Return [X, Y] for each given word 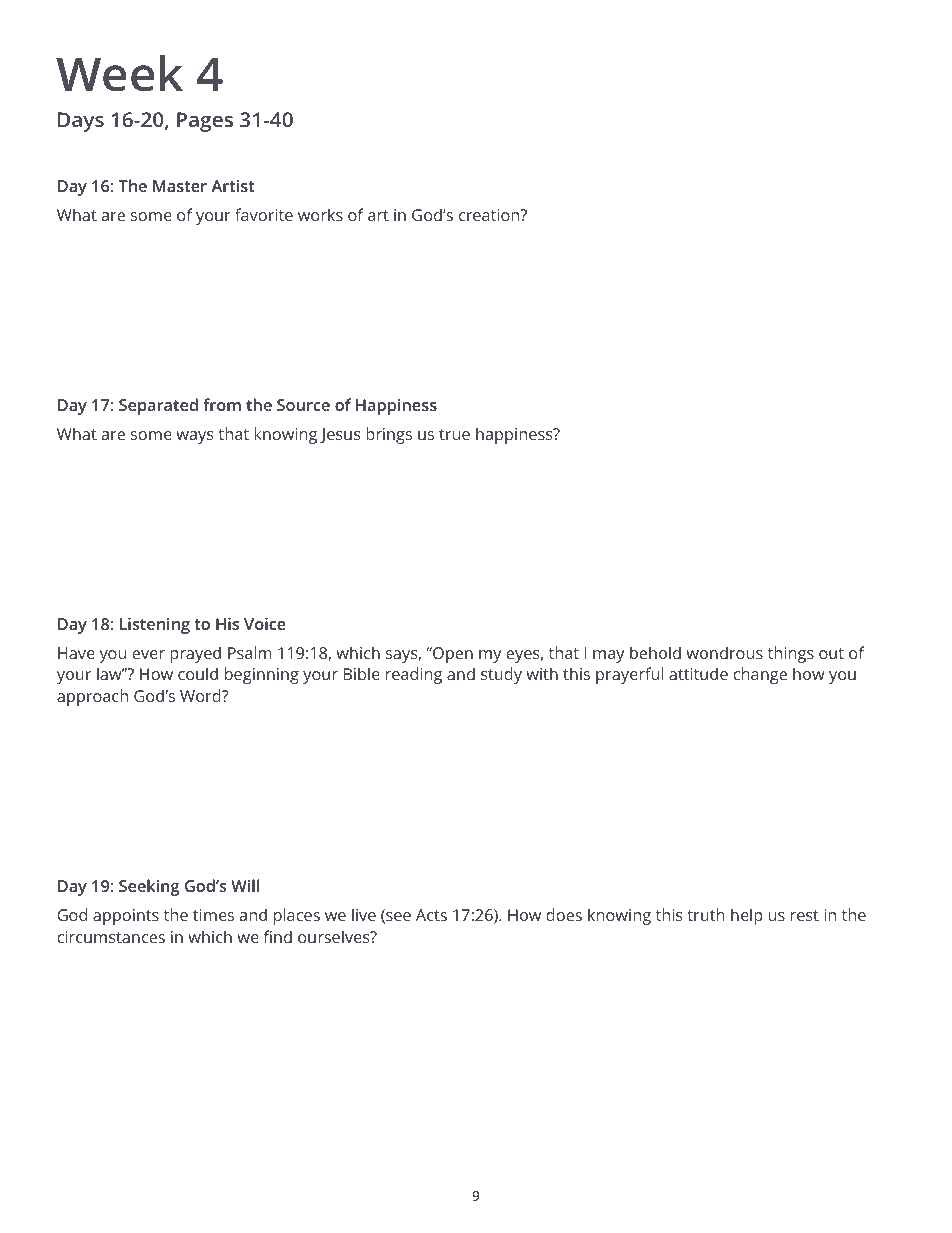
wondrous [724, 652]
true [454, 434]
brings [389, 435]
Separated [158, 406]
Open [452, 655]
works [320, 214]
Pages [205, 122]
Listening [155, 626]
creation [490, 215]
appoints [126, 917]
